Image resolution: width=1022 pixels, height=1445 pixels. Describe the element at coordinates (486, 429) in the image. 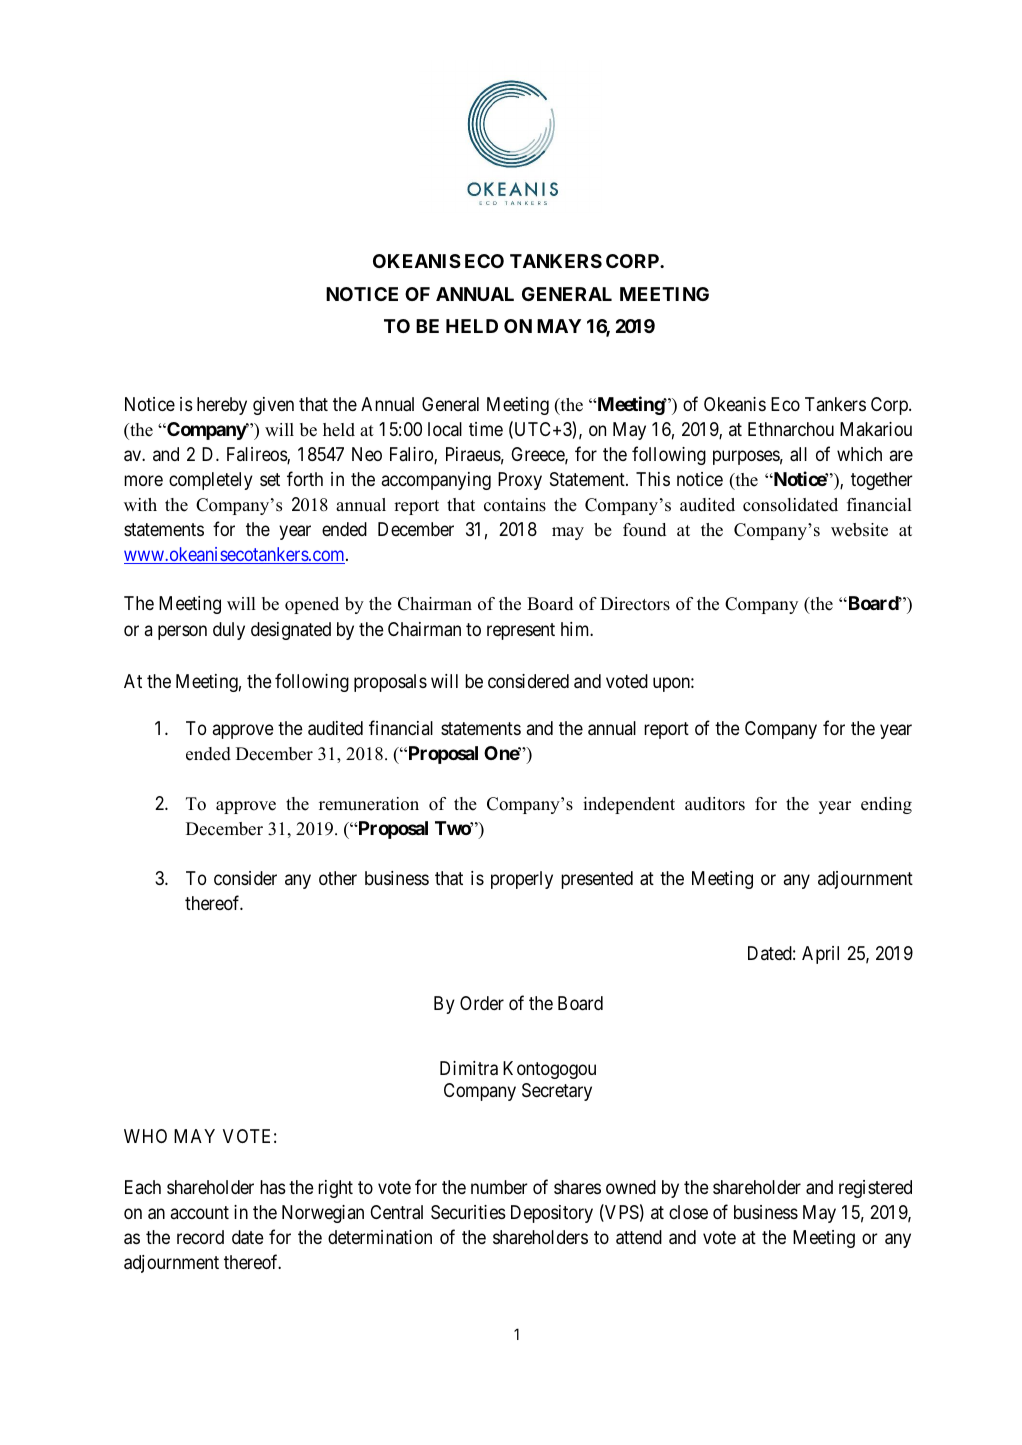

I see `time` at that location.
